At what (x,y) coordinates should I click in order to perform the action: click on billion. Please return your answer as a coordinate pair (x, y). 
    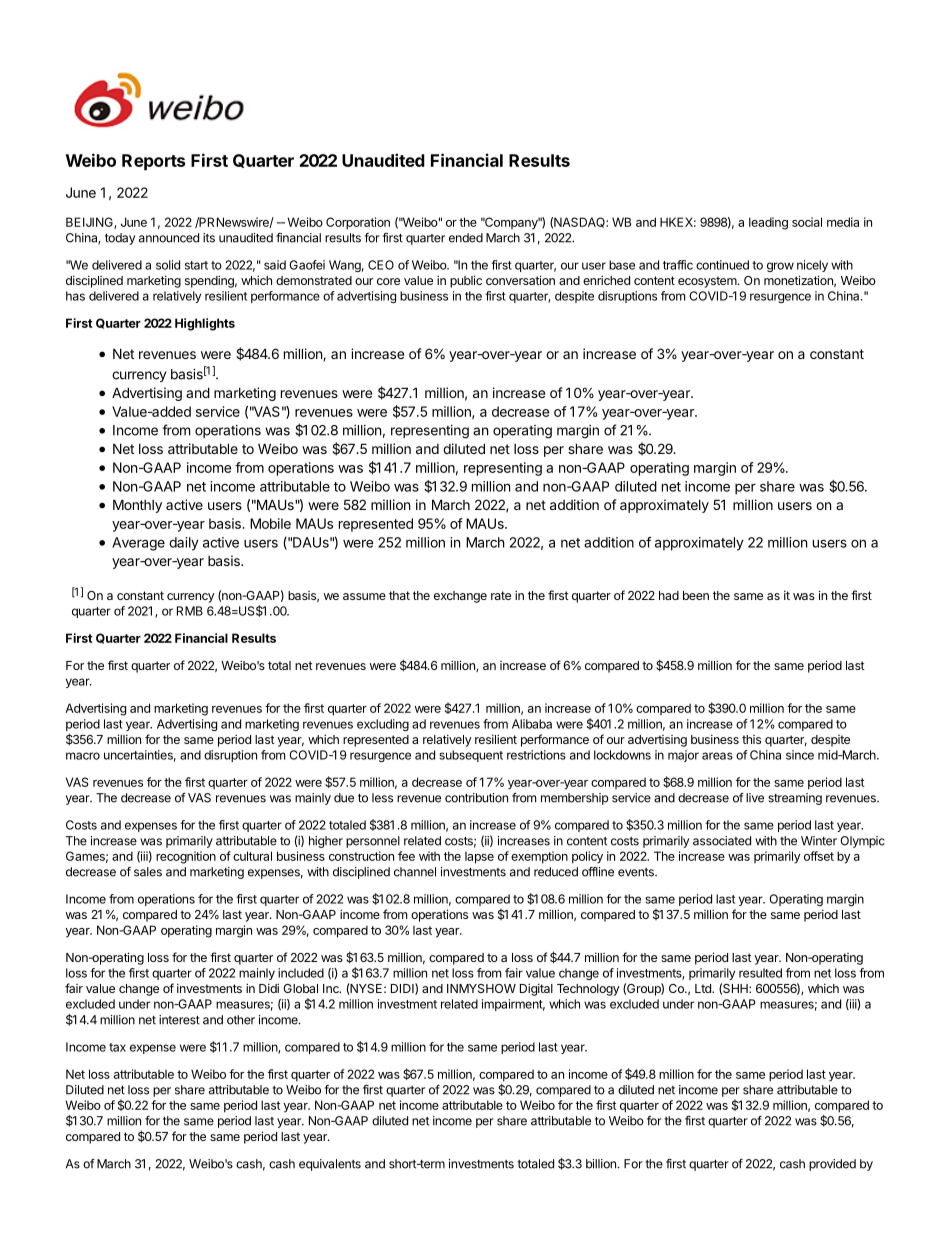
    Looking at the image, I should click on (601, 1164).
